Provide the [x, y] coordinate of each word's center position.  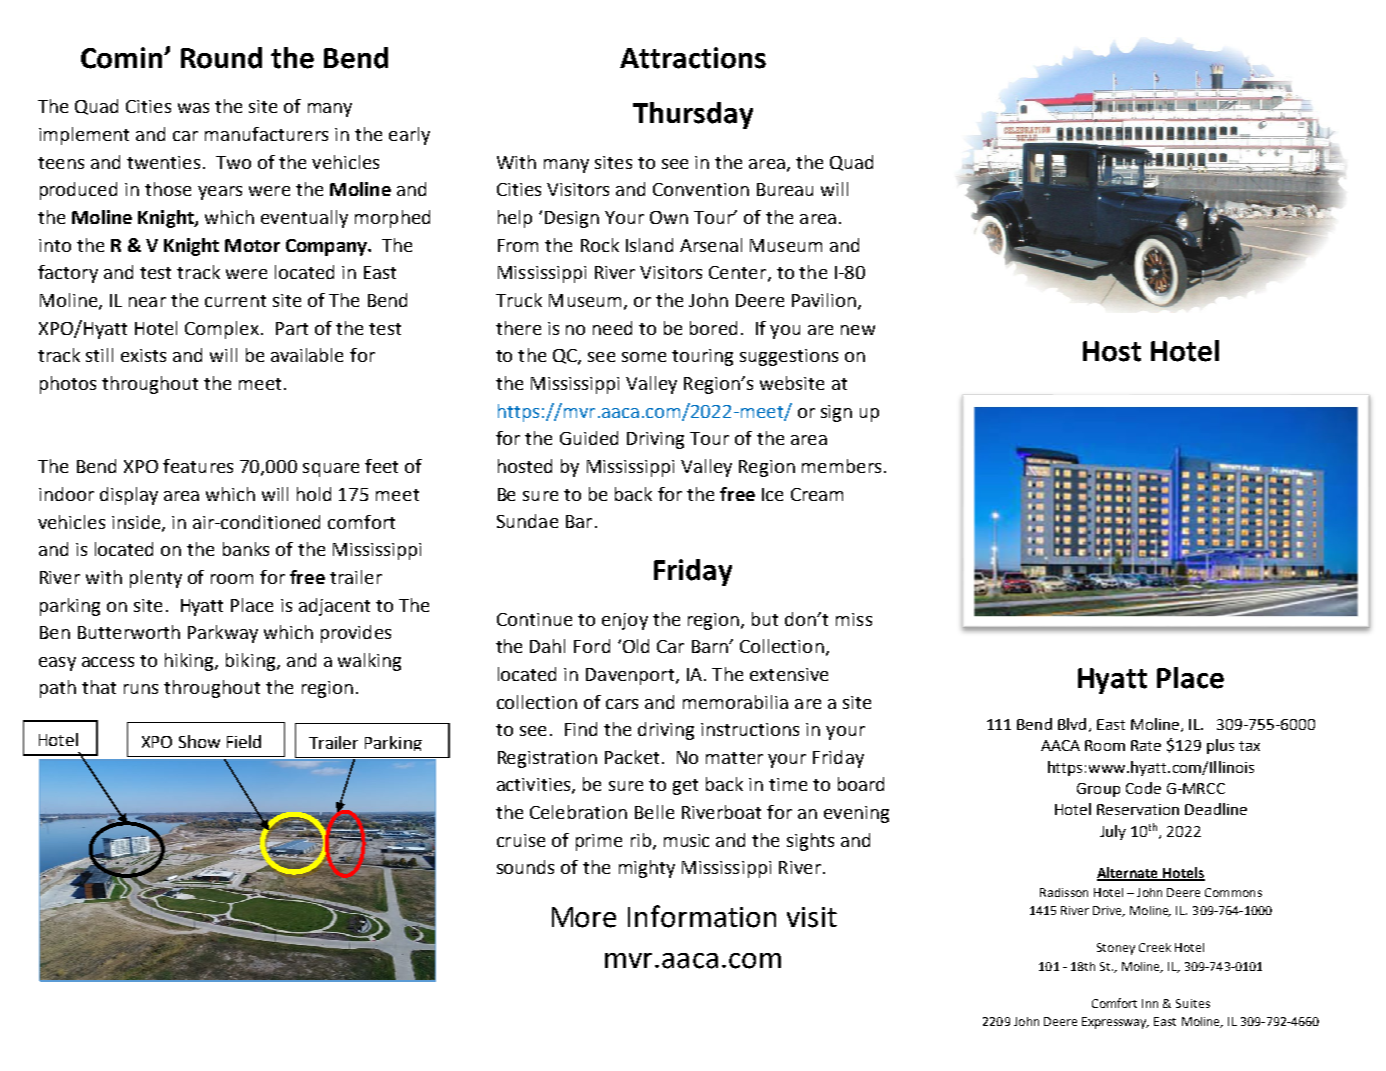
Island [649, 245]
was [193, 108]
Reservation [1138, 809]
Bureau [785, 189]
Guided [589, 438]
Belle [654, 812]
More [584, 917]
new [858, 330]
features [198, 466]
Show [199, 741]
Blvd [1072, 724]
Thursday [693, 115]
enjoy [625, 621]
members [841, 466]
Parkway [223, 634]
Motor [252, 245]
